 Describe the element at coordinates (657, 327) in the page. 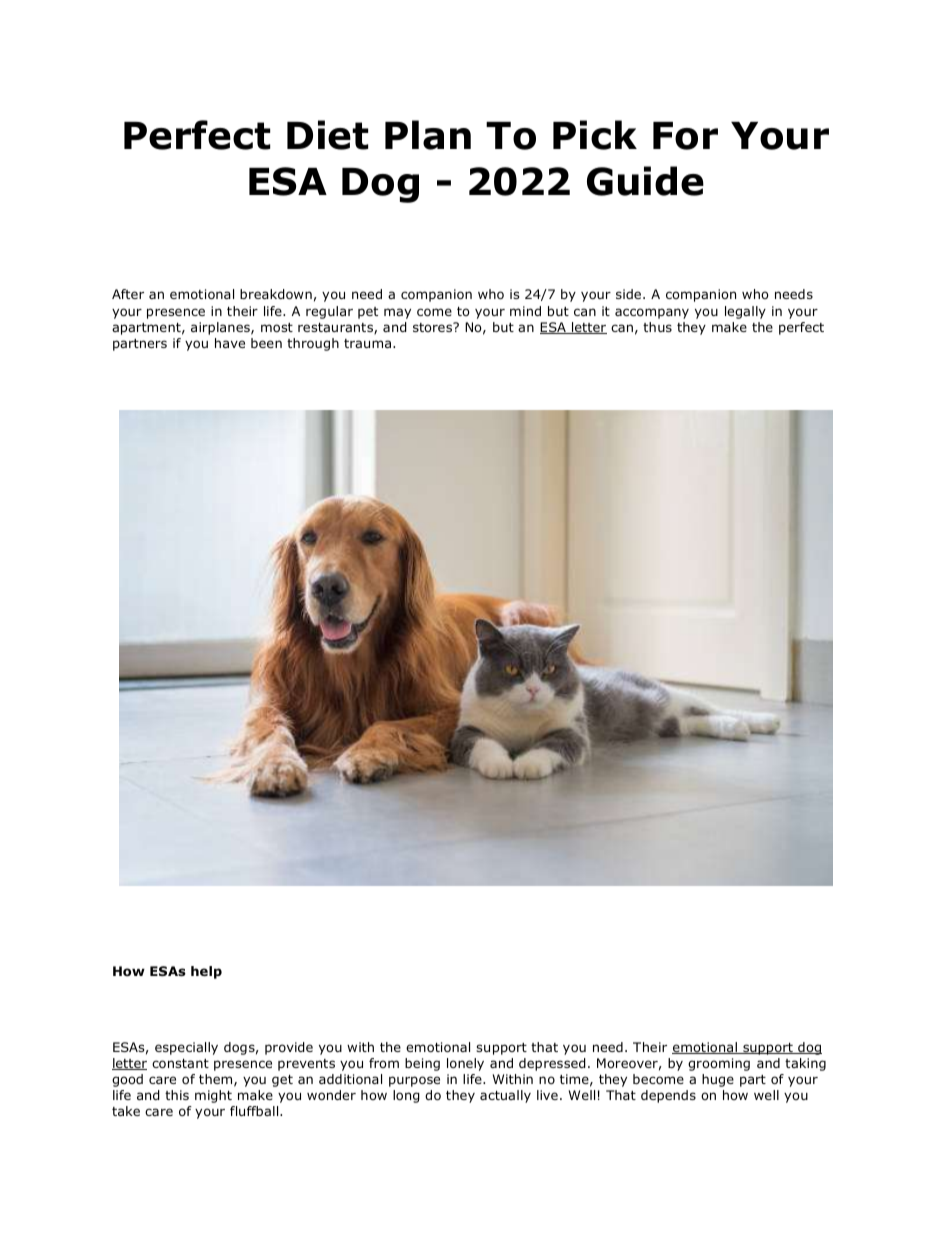

I see `thus` at that location.
